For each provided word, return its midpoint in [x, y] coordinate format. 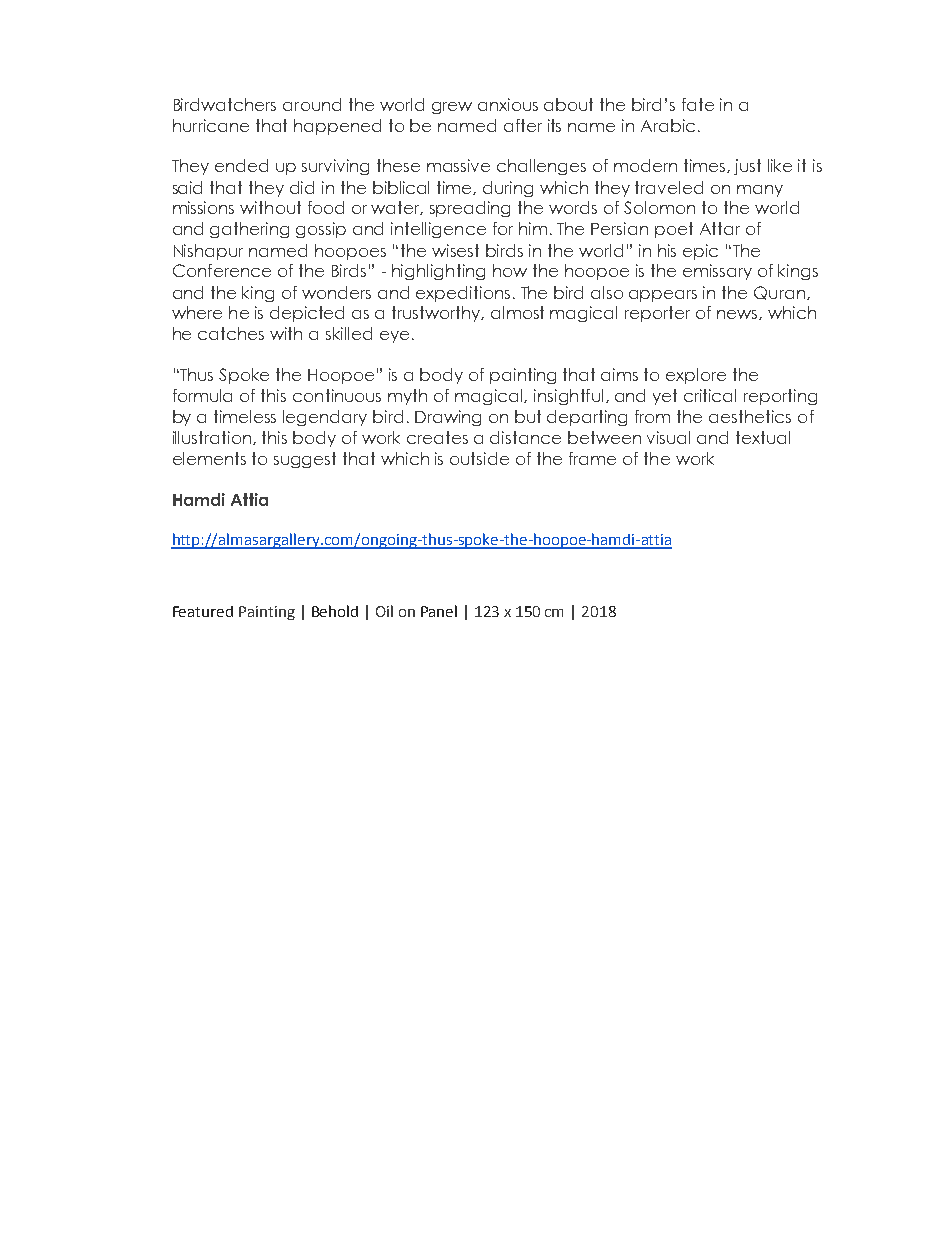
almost [517, 312]
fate [698, 104]
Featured [203, 611]
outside [479, 458]
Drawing [448, 418]
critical [710, 395]
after [523, 125]
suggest [305, 460]
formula [202, 395]
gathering [249, 230]
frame [592, 458]
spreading [470, 209]
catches [231, 333]
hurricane [211, 125]
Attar [720, 228]
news [738, 315]
